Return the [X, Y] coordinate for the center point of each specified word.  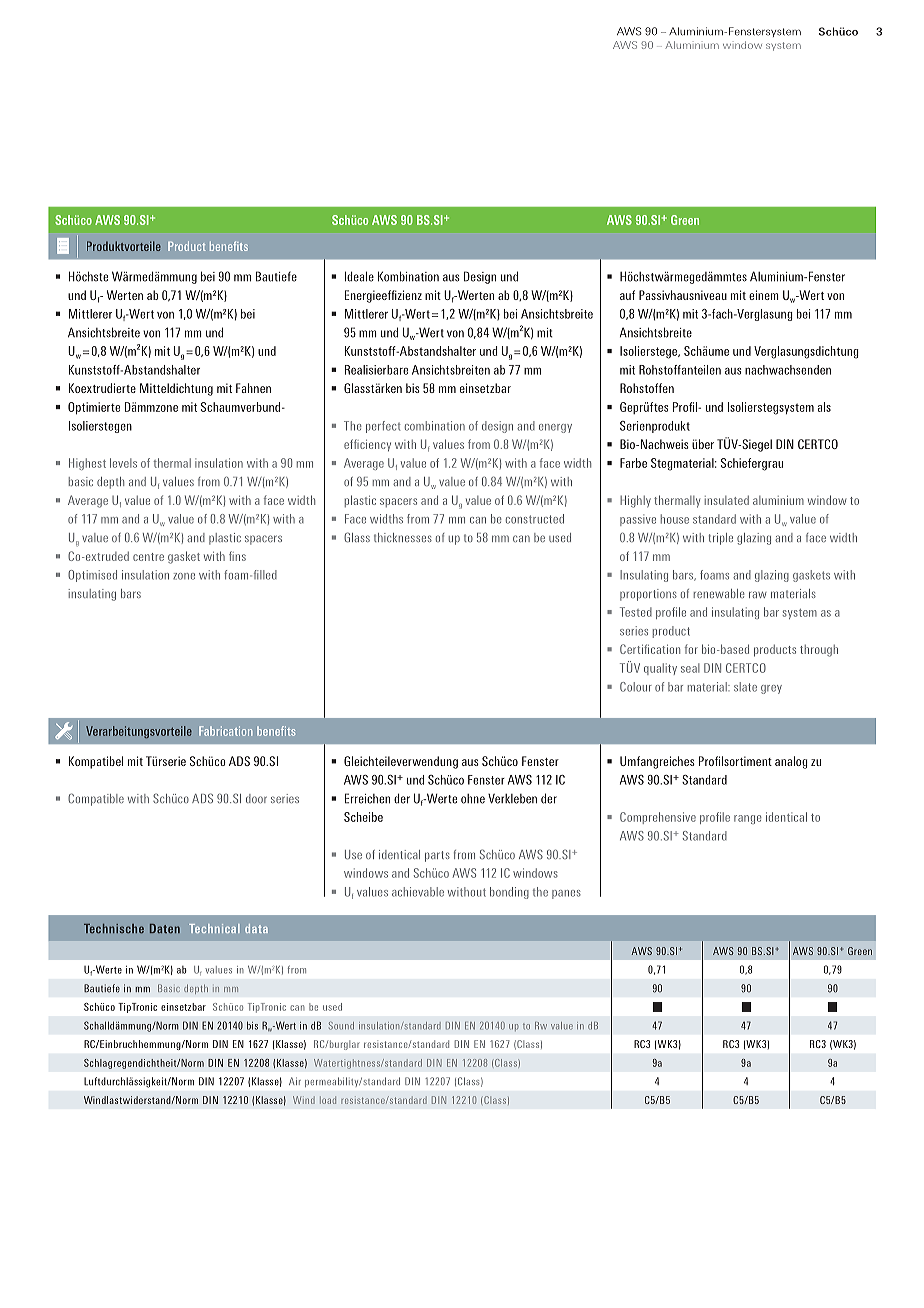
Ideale [359, 276]
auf [627, 295]
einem [763, 295]
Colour [636, 687]
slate [745, 687]
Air [295, 1081]
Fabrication [226, 731]
